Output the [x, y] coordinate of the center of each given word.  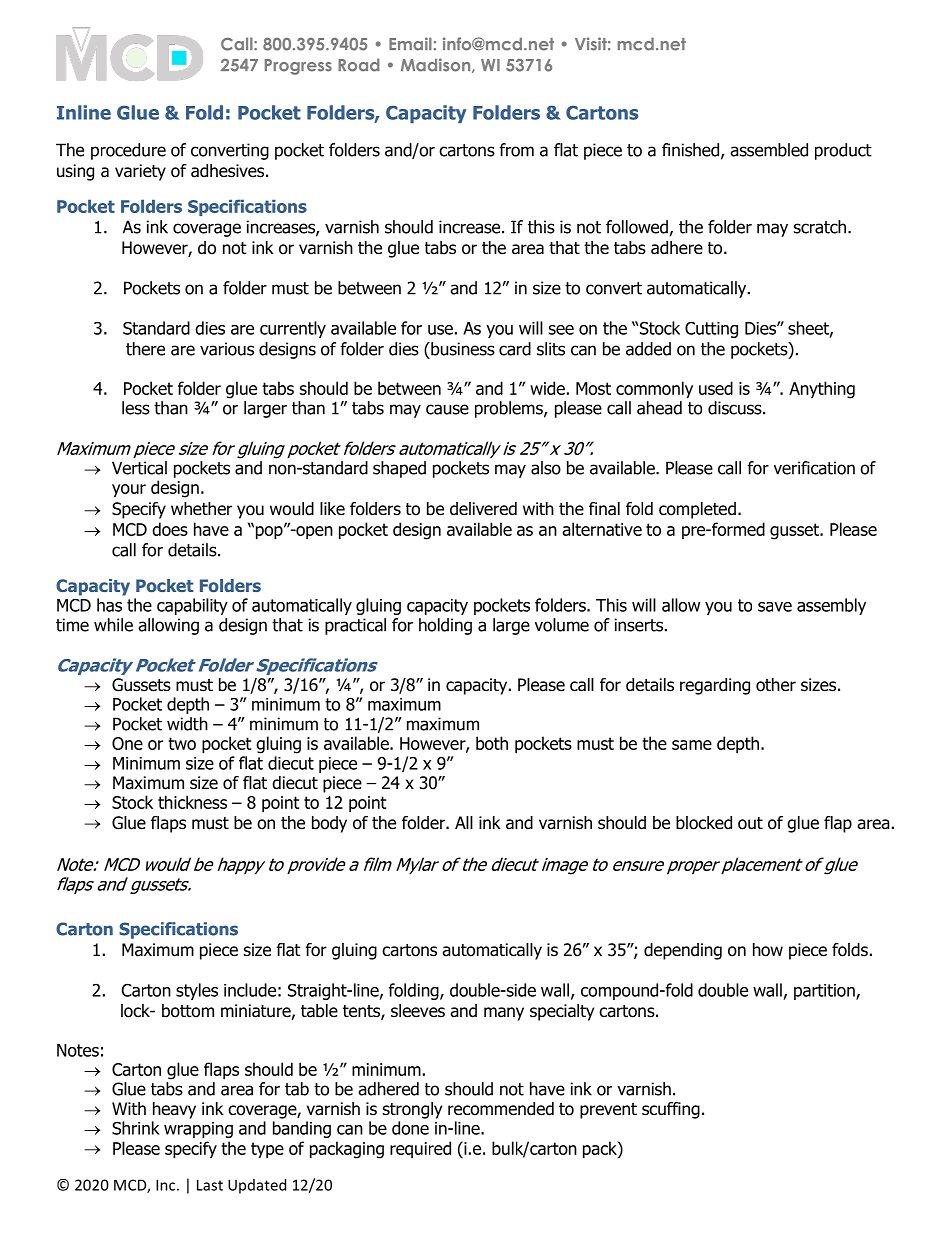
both [492, 743]
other [776, 685]
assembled [769, 150]
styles [197, 991]
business [462, 349]
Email [410, 44]
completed [697, 510]
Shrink [136, 1128]
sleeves [418, 1011]
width [187, 724]
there [145, 349]
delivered [483, 509]
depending [683, 951]
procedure [128, 151]
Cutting [711, 330]
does [170, 529]
